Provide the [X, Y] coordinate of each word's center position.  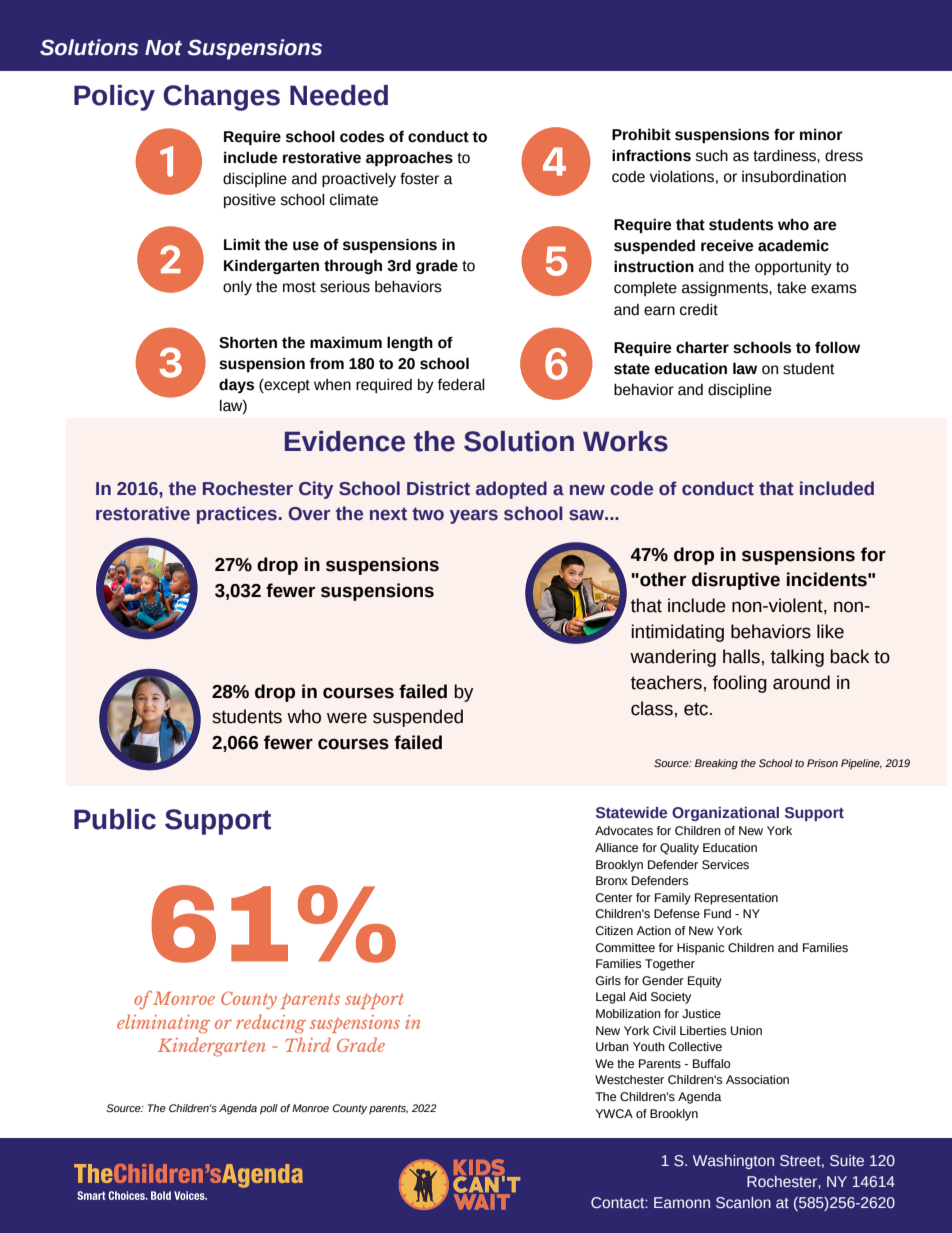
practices [237, 515]
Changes [221, 98]
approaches [409, 158]
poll [269, 1109]
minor [821, 134]
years [474, 517]
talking [797, 658]
